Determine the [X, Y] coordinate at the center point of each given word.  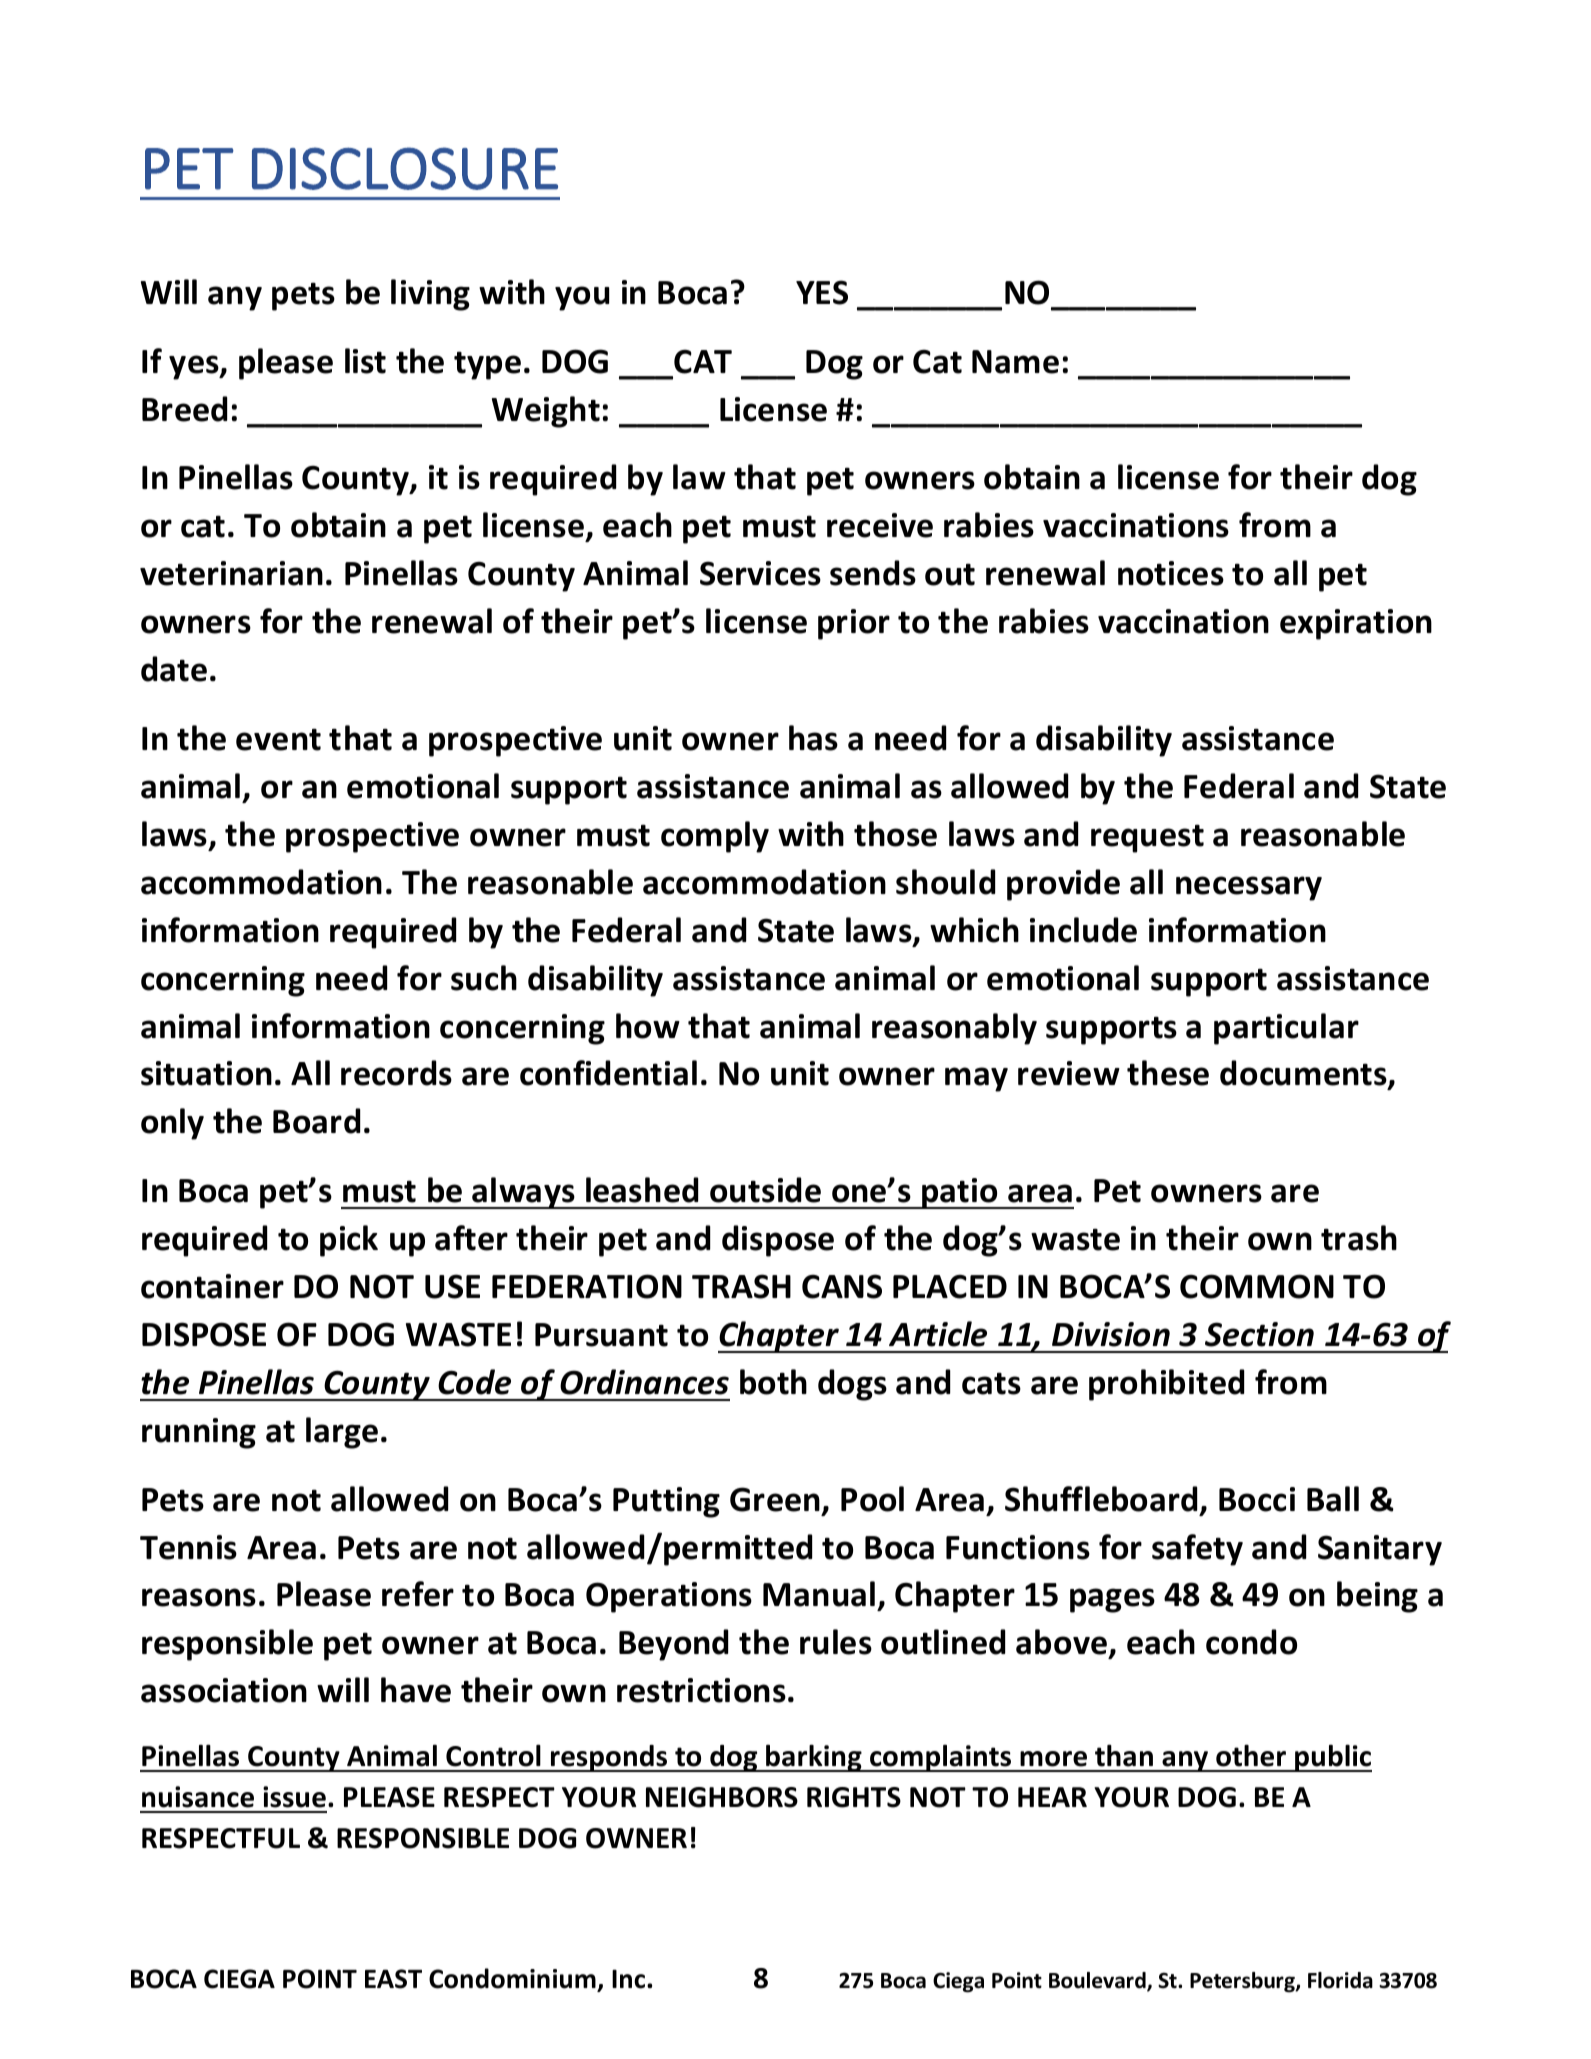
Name [1015, 362]
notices [1171, 573]
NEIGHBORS [722, 1797]
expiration [1356, 624]
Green [775, 1499]
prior [854, 624]
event [278, 739]
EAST [393, 1979]
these [1168, 1073]
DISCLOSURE [405, 168]
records [396, 1073]
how [648, 1026]
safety [1197, 1550]
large [342, 1433]
